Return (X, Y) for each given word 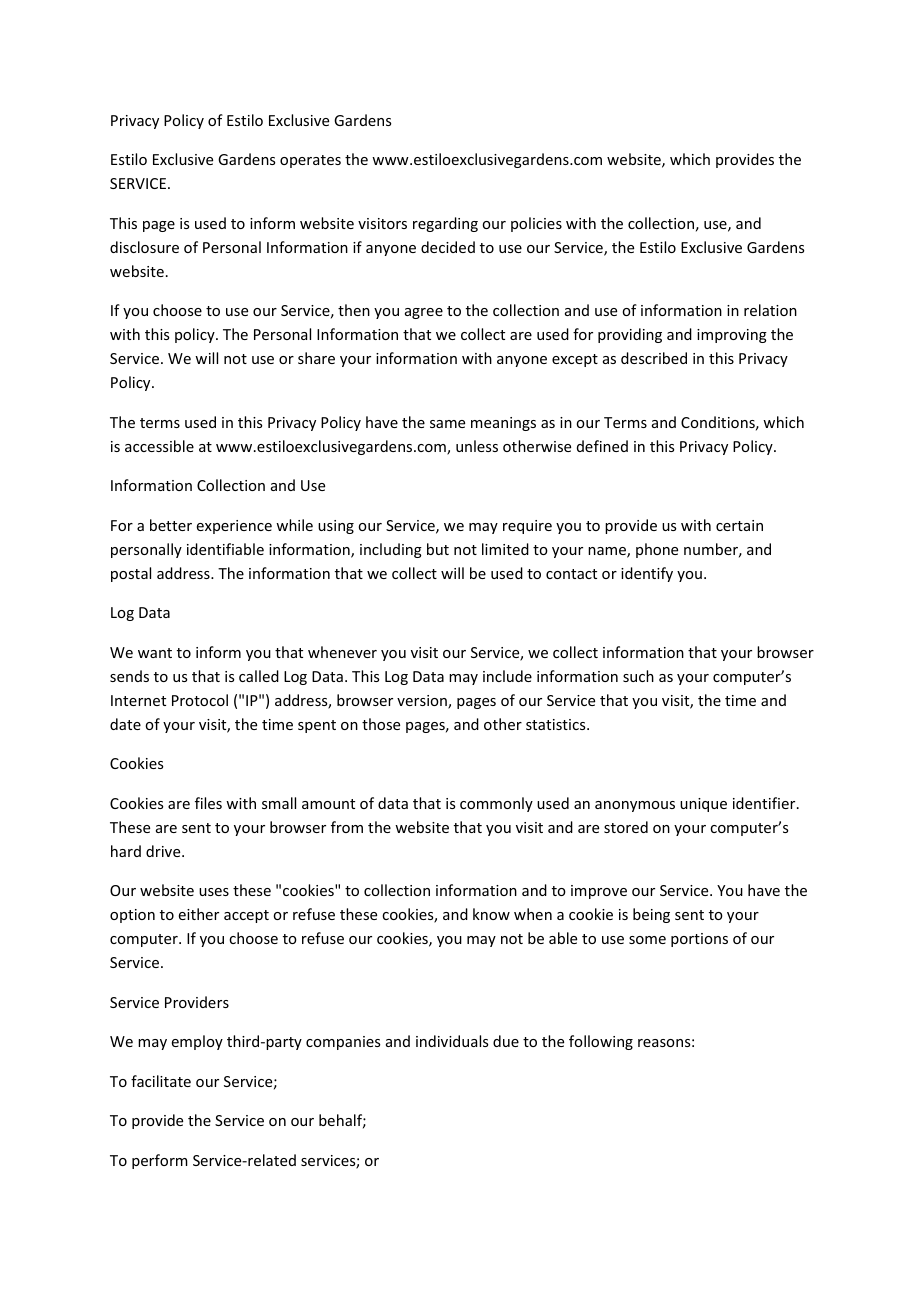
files (208, 803)
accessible (159, 446)
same (447, 424)
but (438, 549)
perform (160, 1161)
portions (699, 940)
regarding (445, 224)
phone (657, 550)
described (654, 358)
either (199, 914)
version (423, 702)
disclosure (144, 247)
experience (234, 527)
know (491, 914)
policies (536, 224)
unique (703, 805)
